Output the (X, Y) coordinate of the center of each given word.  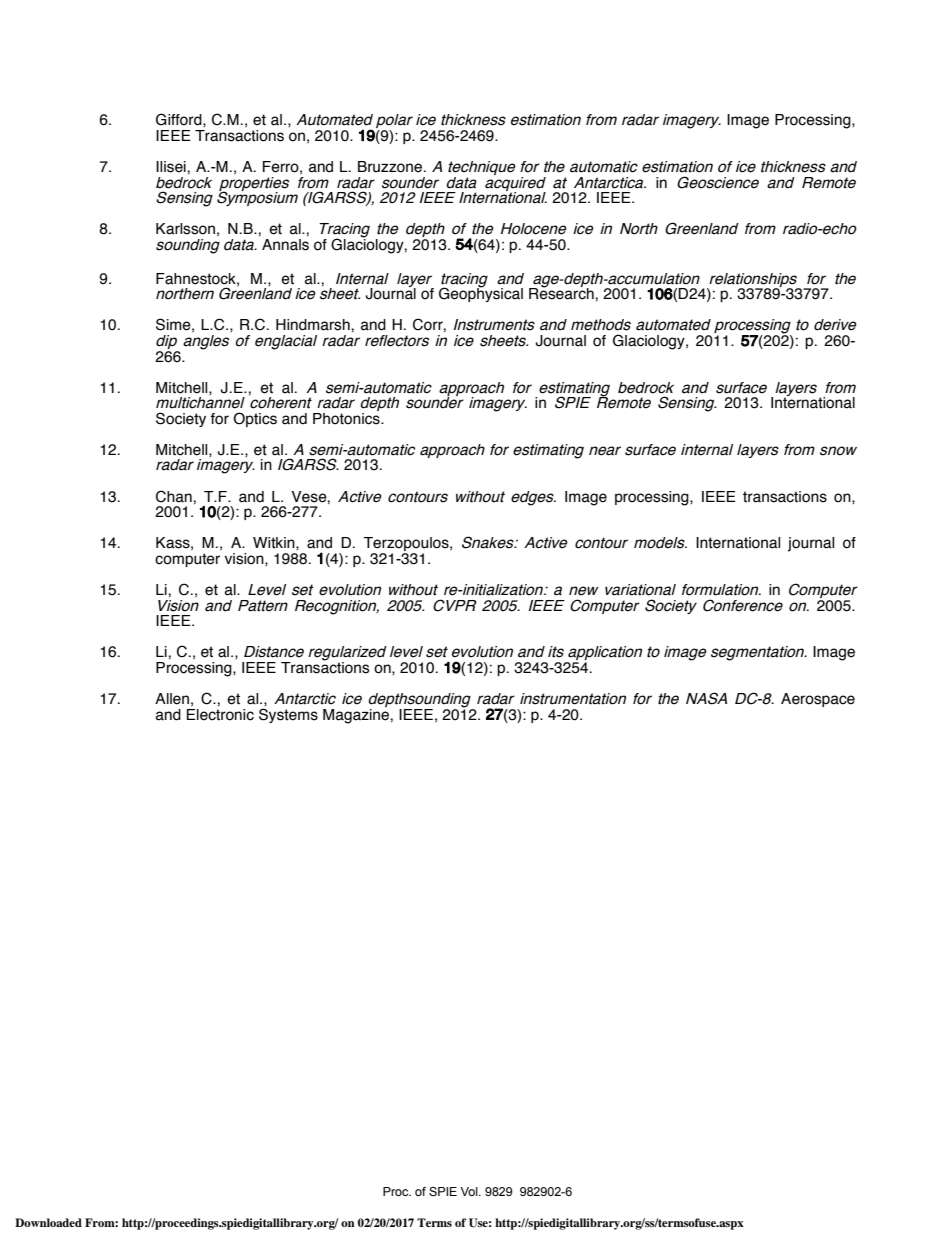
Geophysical (481, 294)
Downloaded (48, 1222)
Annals (285, 245)
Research (562, 293)
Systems (288, 715)
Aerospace (818, 700)
